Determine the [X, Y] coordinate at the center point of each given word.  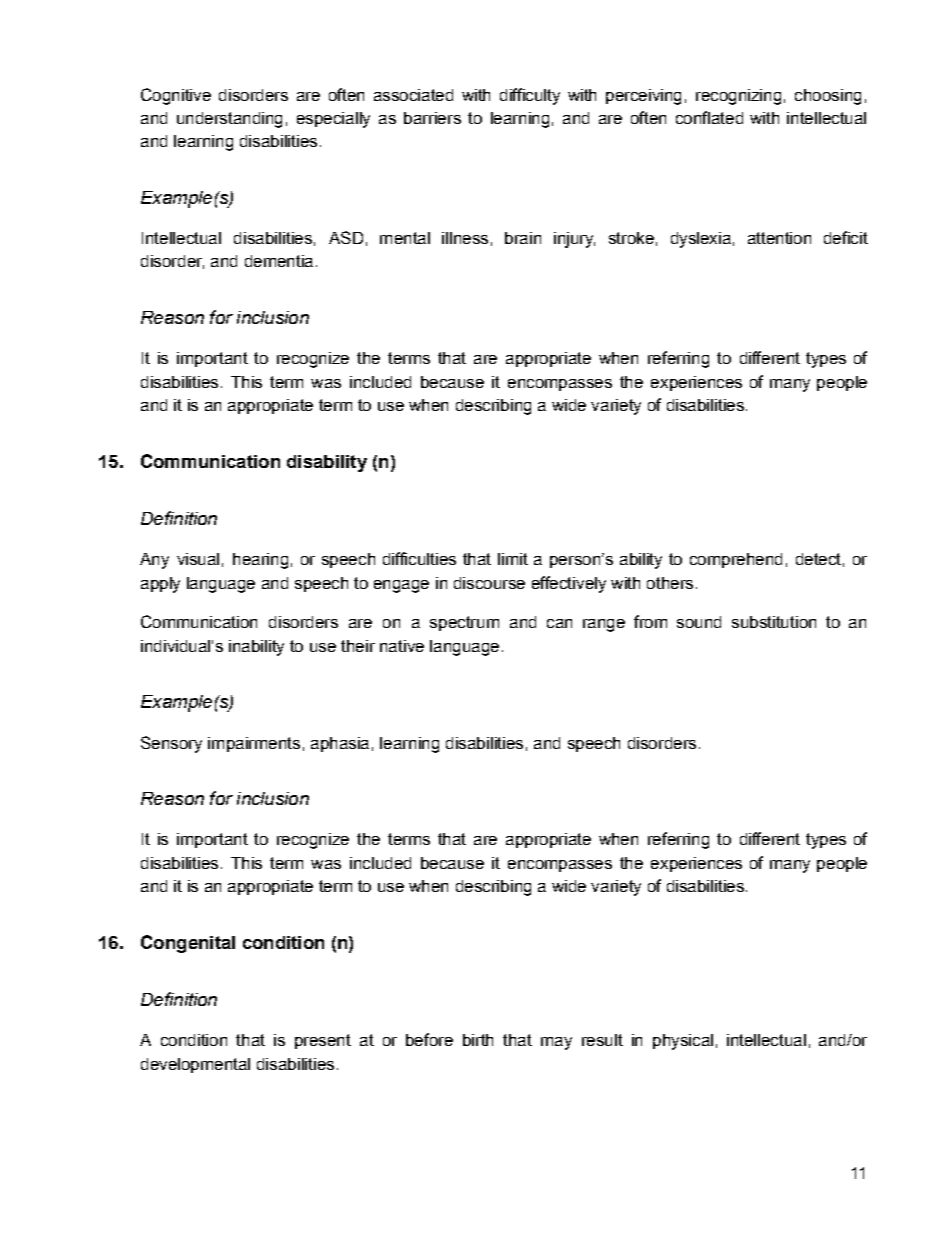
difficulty [530, 96]
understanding [229, 120]
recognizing [738, 97]
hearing [260, 561]
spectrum [464, 623]
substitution [774, 622]
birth [478, 1040]
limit [513, 559]
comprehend [736, 560]
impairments [254, 744]
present [323, 1041]
